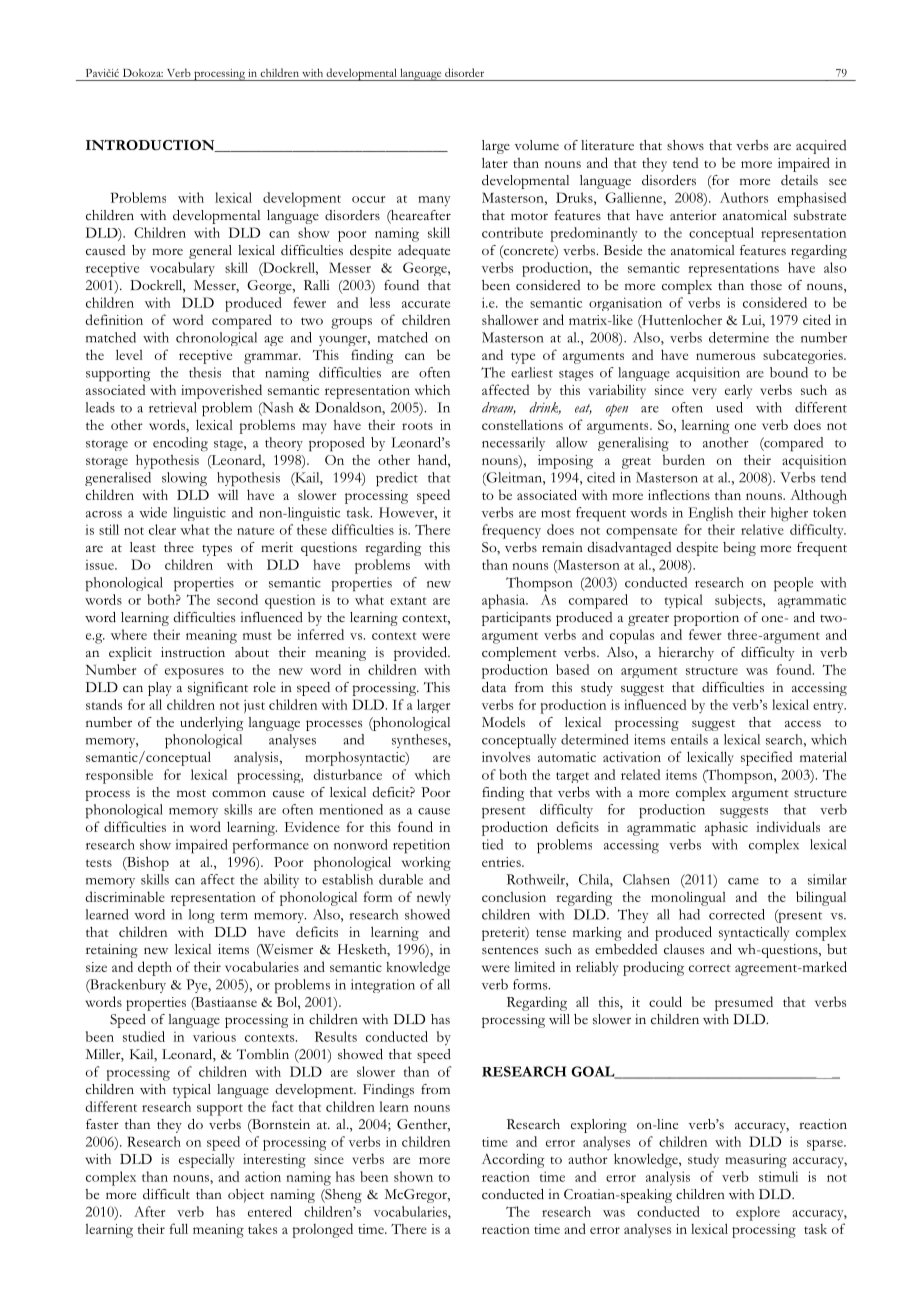 This screenshot has width=924, height=1308. What do you see at coordinates (494, 687) in the screenshot?
I see `data` at bounding box center [494, 687].
